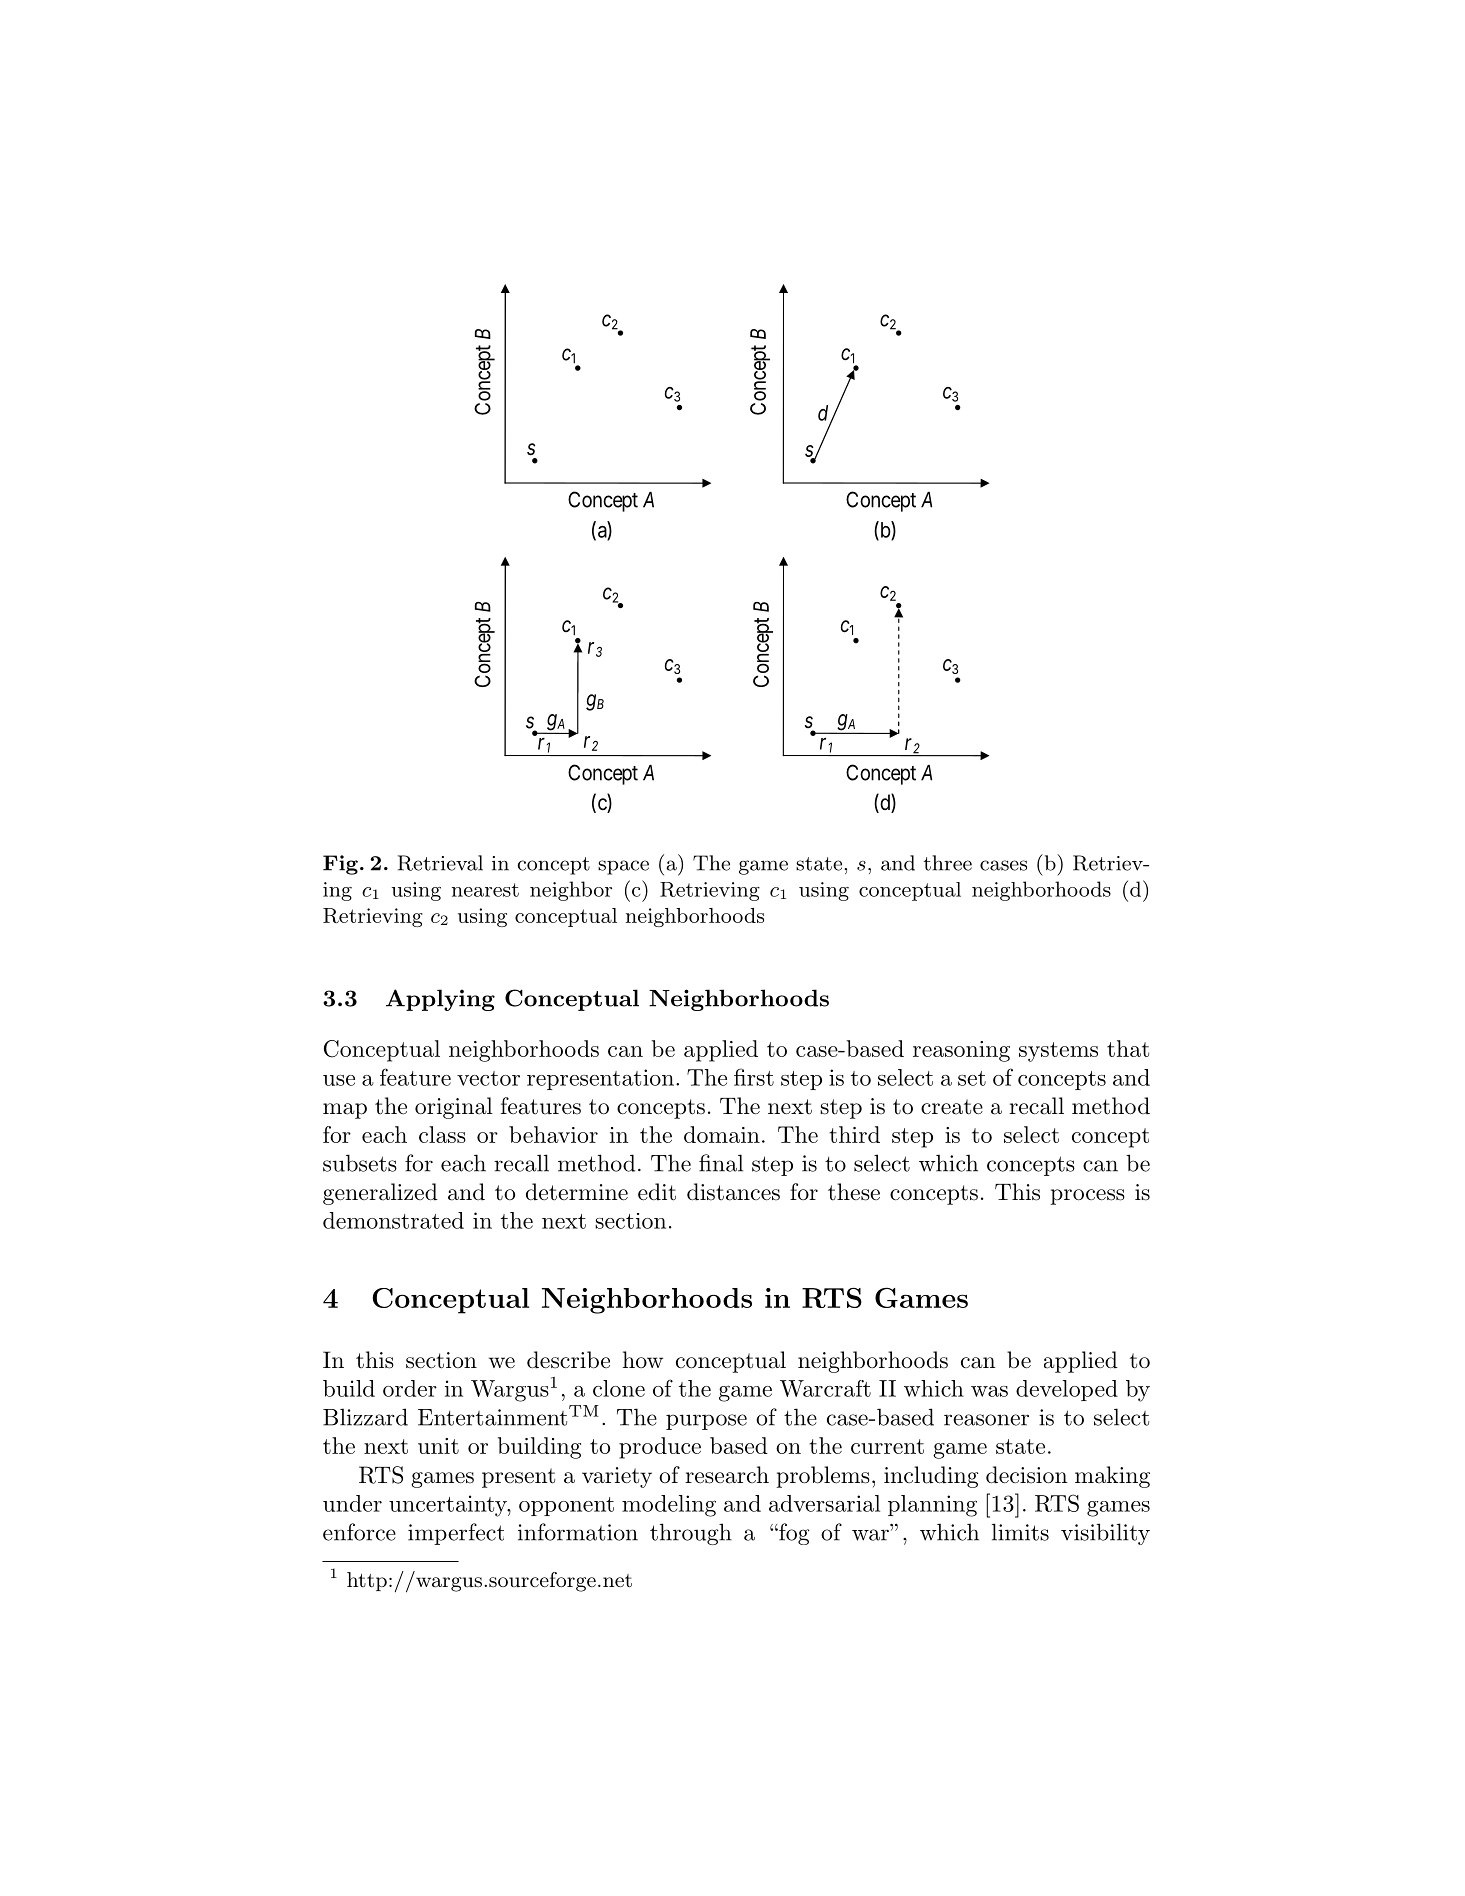 This image has width=1465, height=1896. Describe the element at coordinates (733, 1192) in the image. I see `distances` at that location.
